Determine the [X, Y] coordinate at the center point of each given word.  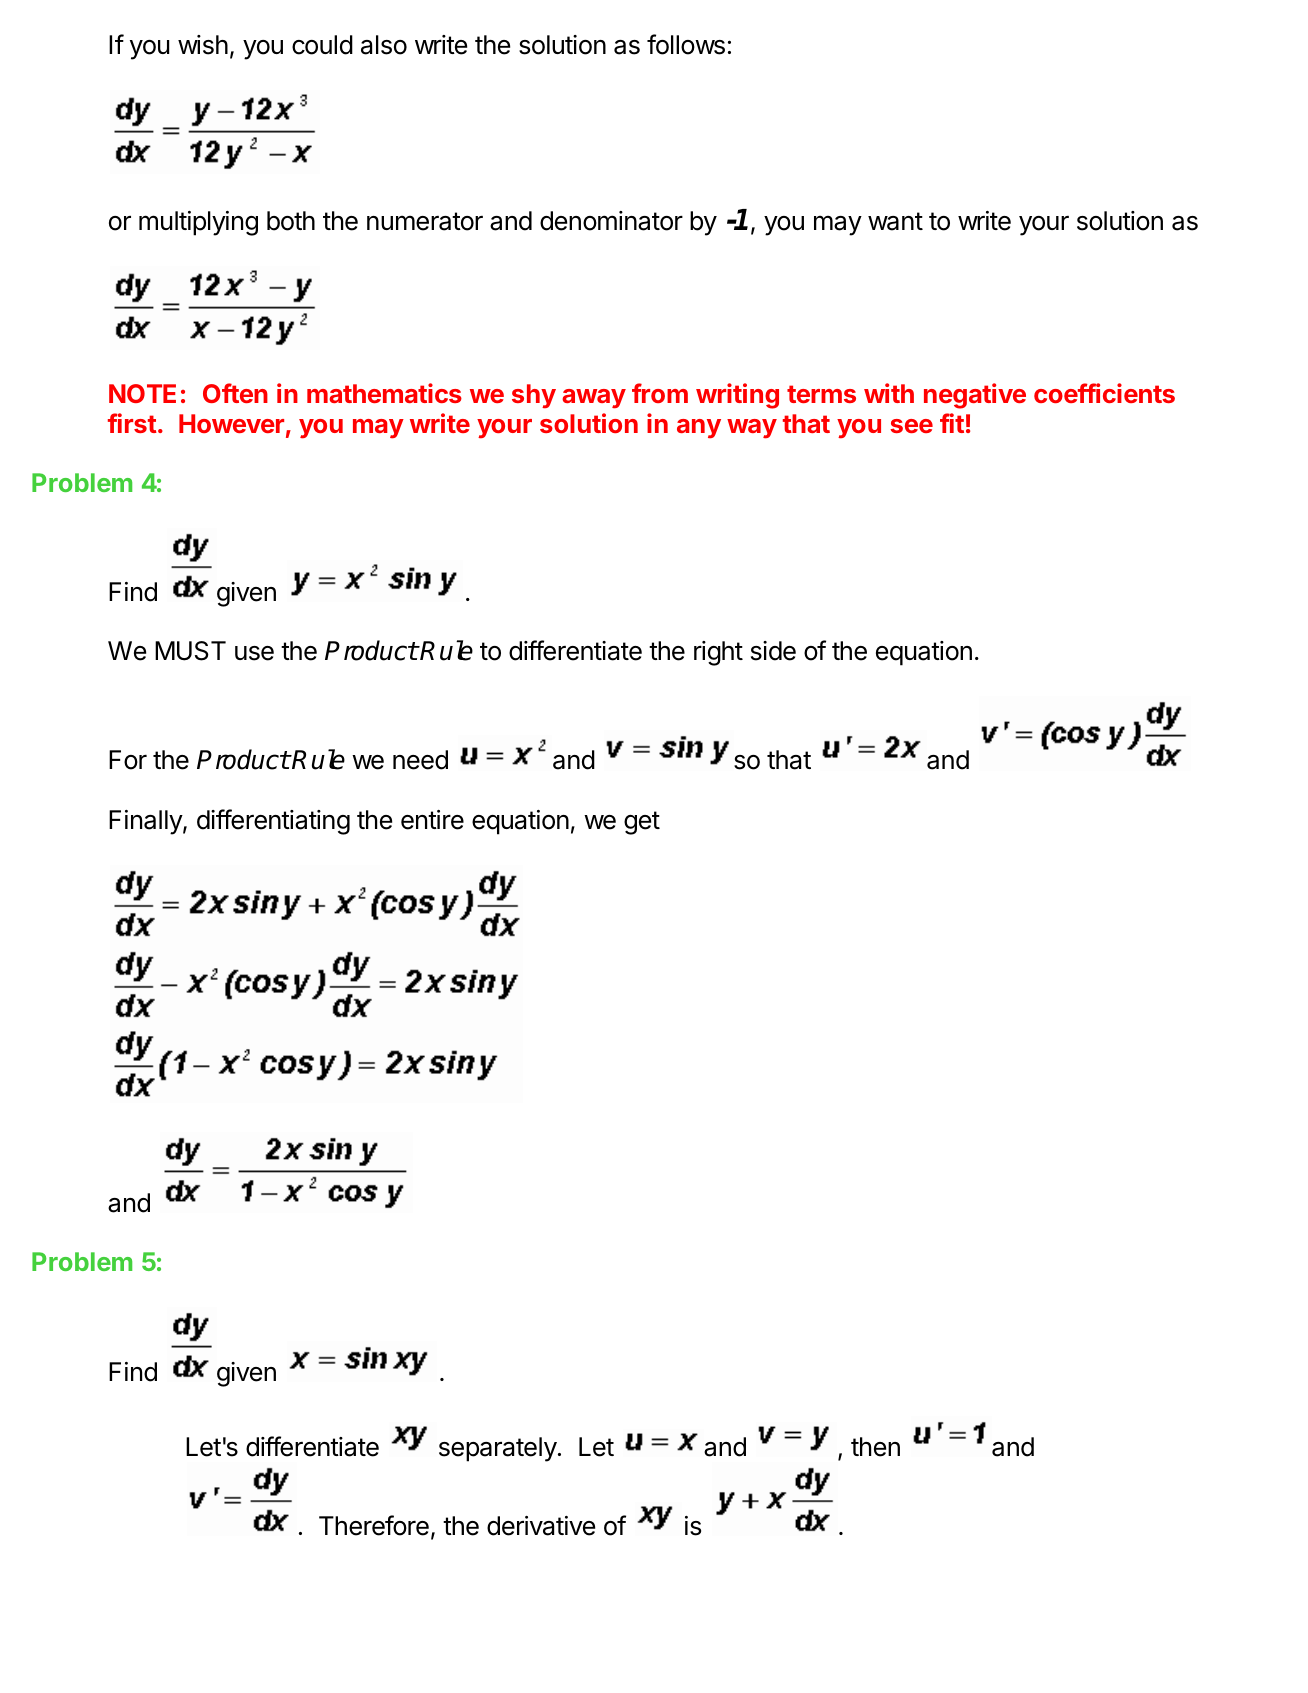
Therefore [374, 1525]
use [254, 653]
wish [203, 45]
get [642, 823]
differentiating [273, 822]
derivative [541, 1526]
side [773, 651]
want [895, 221]
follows [686, 44]
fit [952, 423]
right [718, 653]
